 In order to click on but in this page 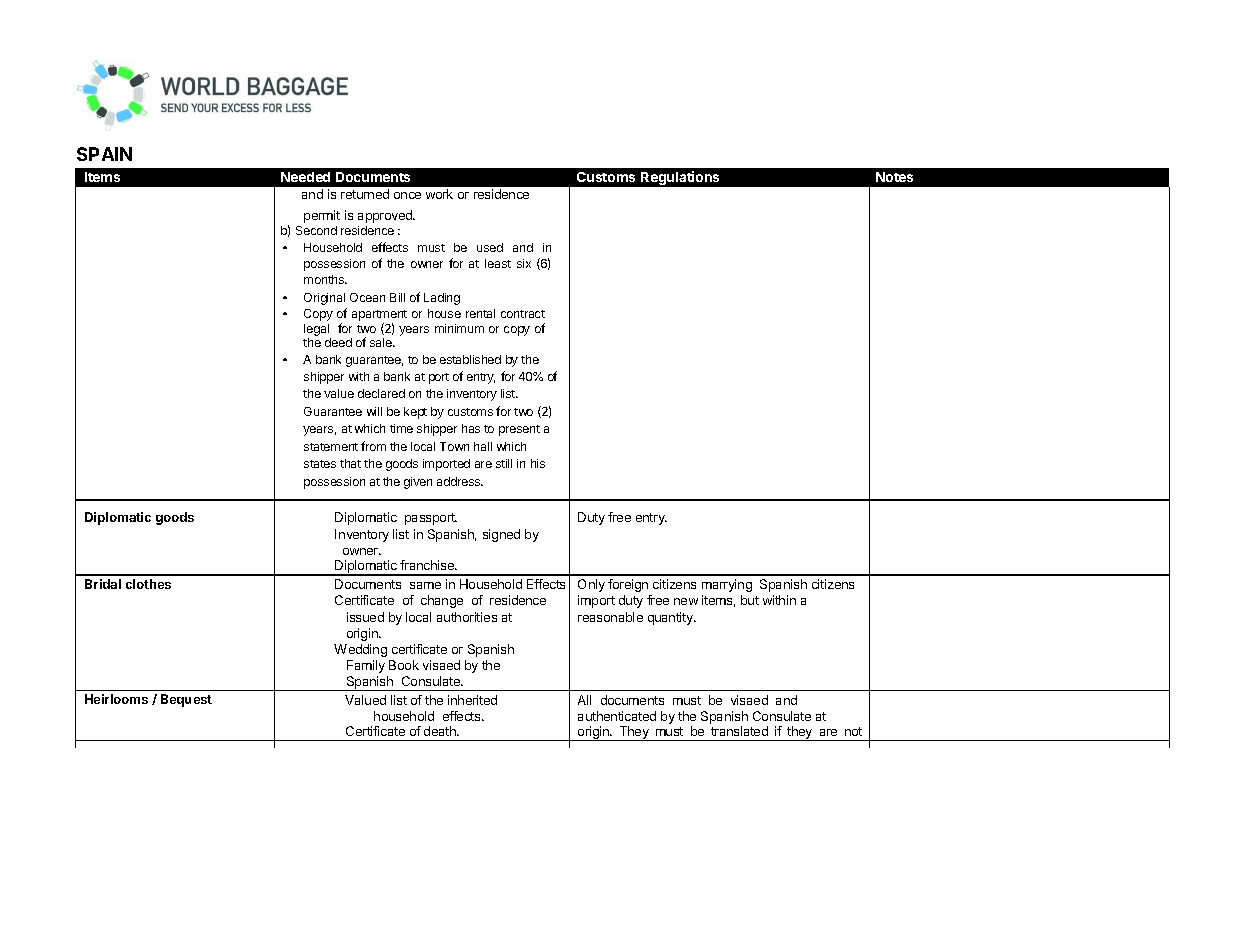, I will do `click(750, 600)`.
